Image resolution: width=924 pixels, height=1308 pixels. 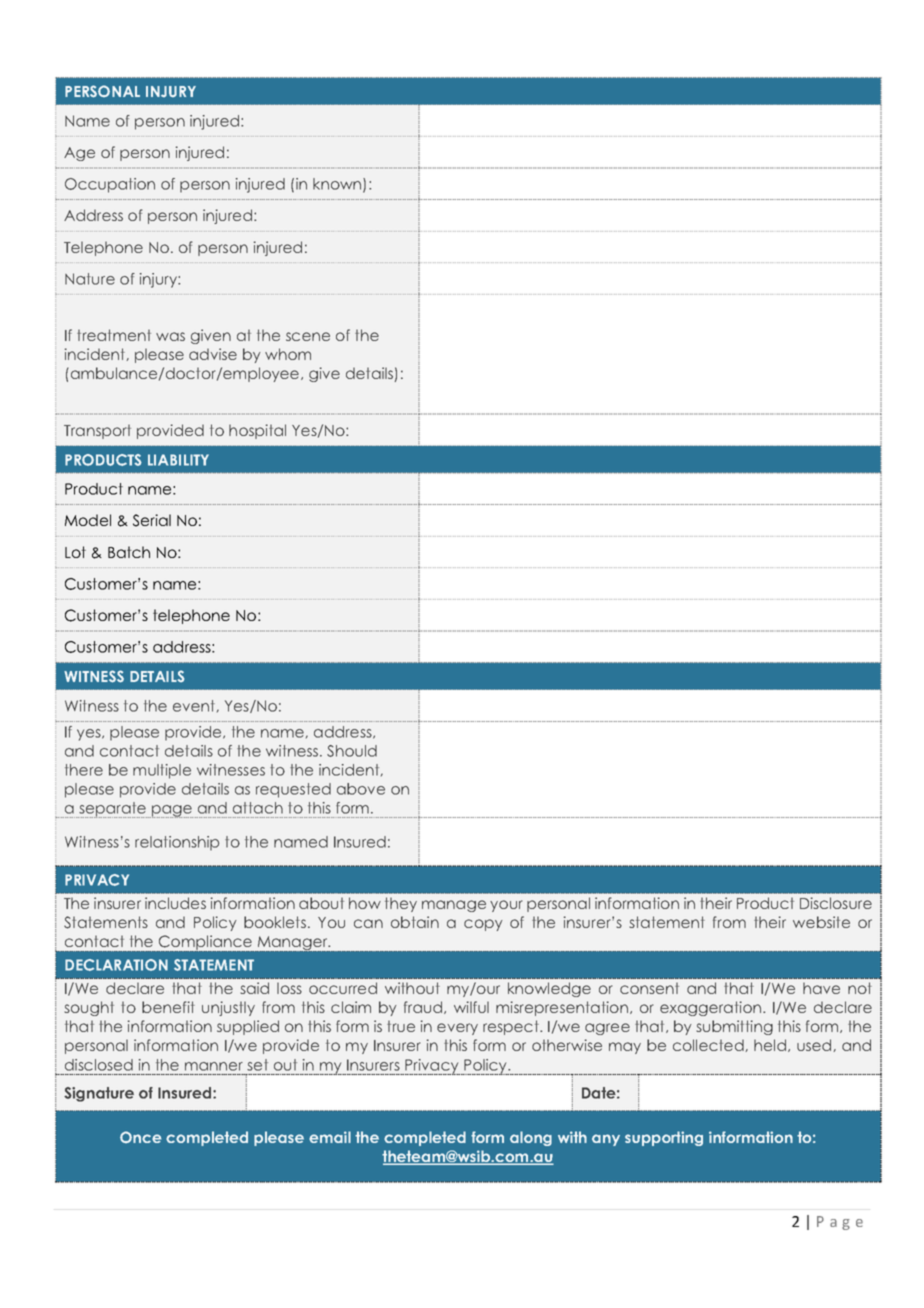 What do you see at coordinates (257, 431) in the screenshot?
I see `hospital` at bounding box center [257, 431].
